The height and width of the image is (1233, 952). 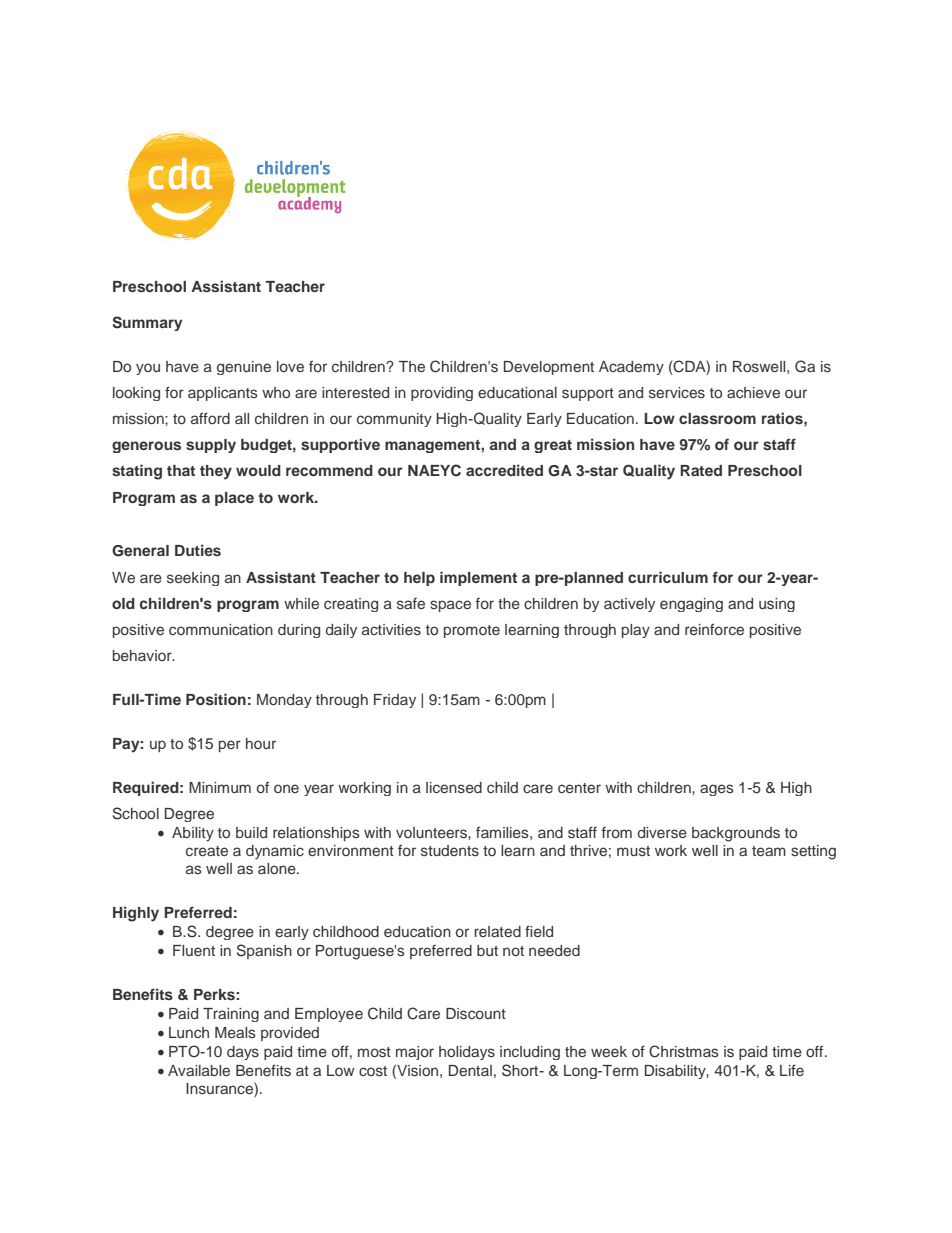 What do you see at coordinates (244, 368) in the image?
I see `genuine` at bounding box center [244, 368].
